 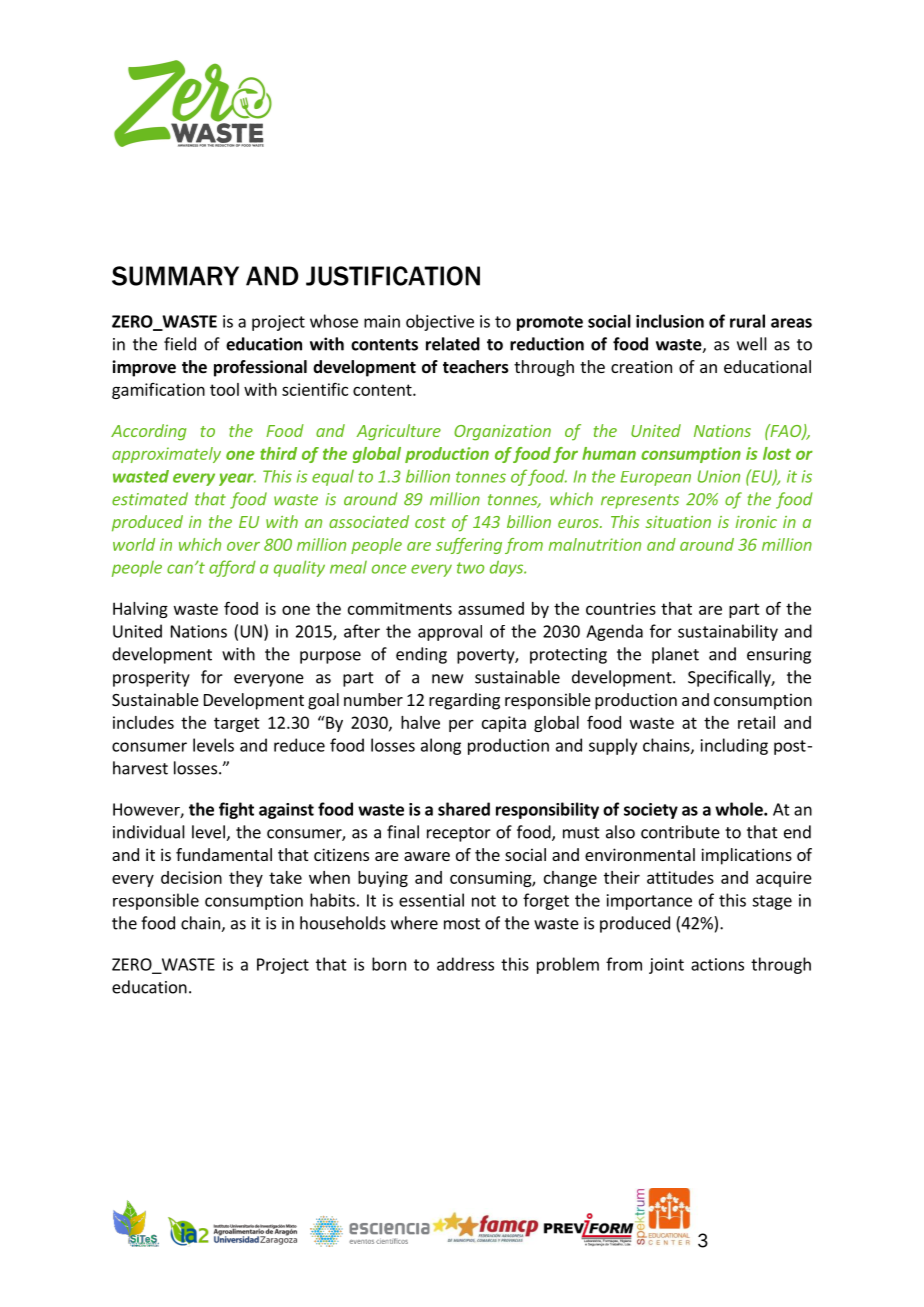 I want to click on they, so click(x=246, y=879).
